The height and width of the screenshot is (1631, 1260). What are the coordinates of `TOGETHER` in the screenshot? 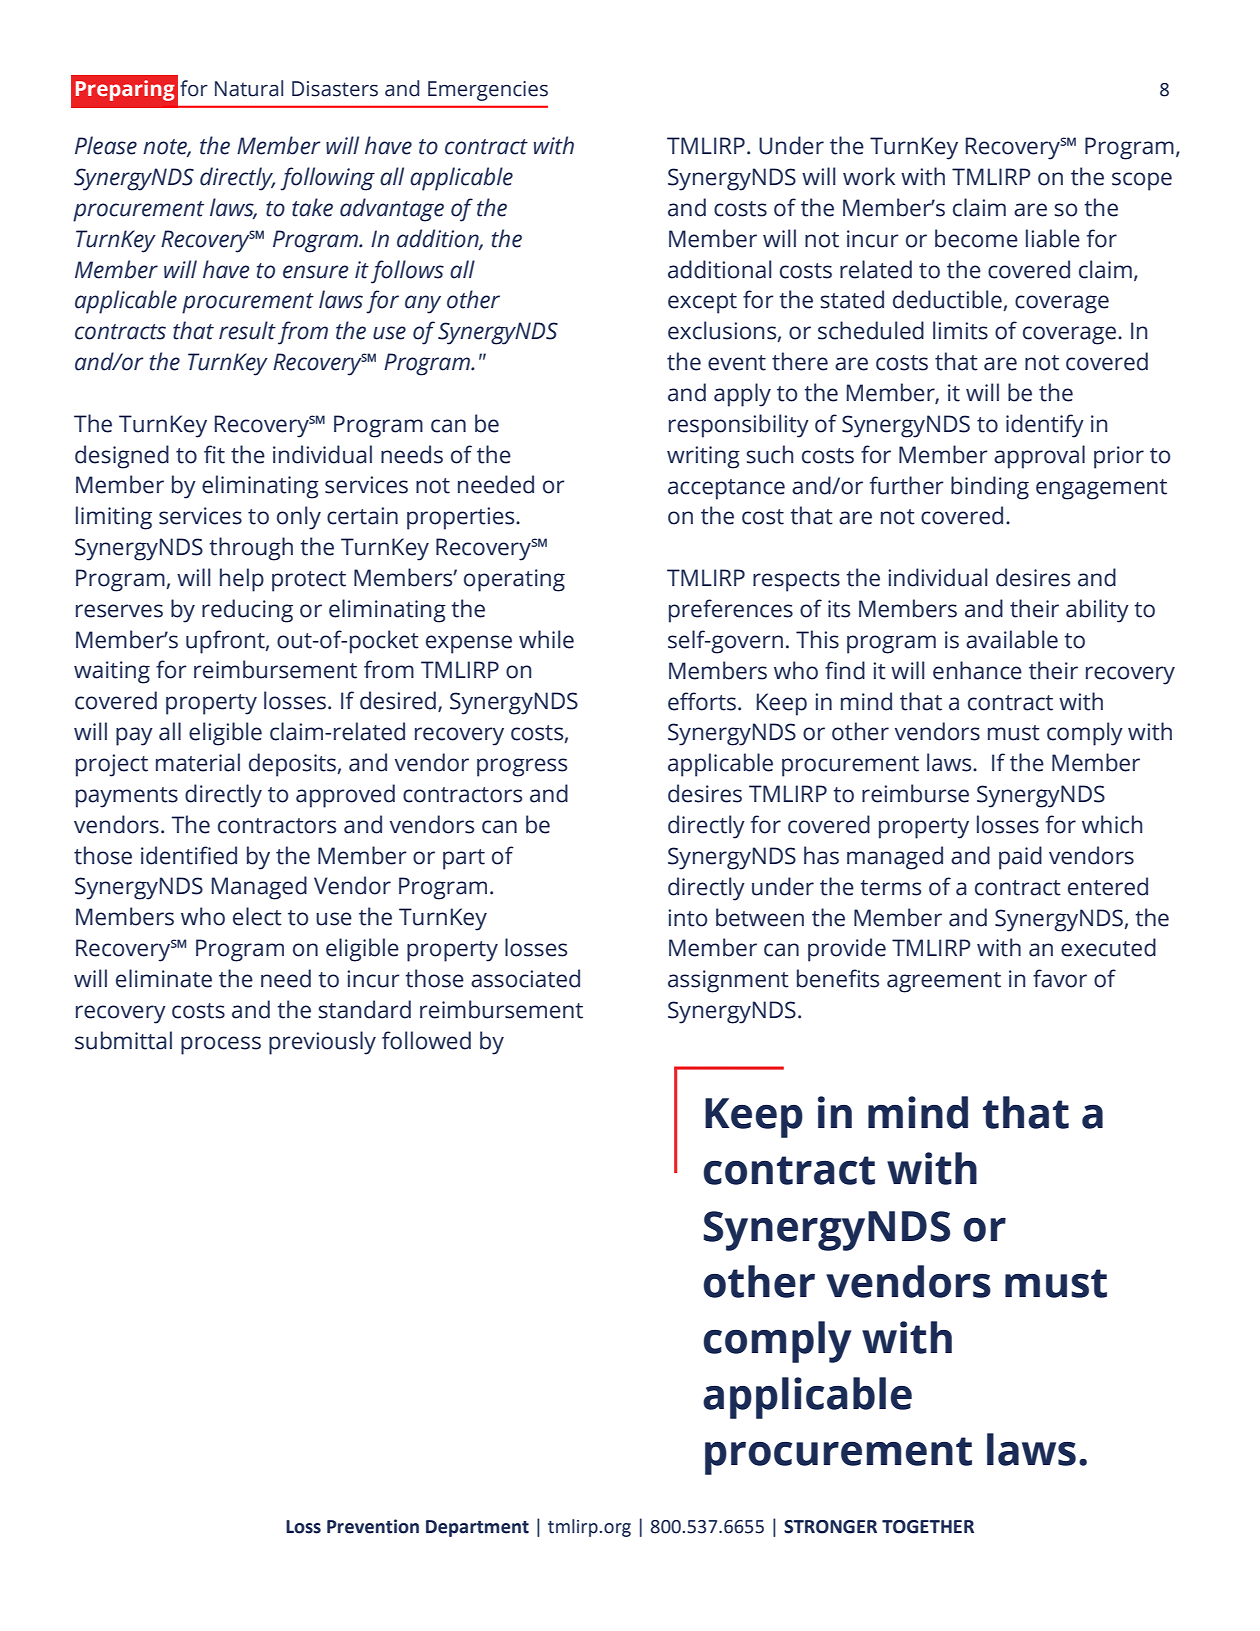 It's located at (928, 1527).
